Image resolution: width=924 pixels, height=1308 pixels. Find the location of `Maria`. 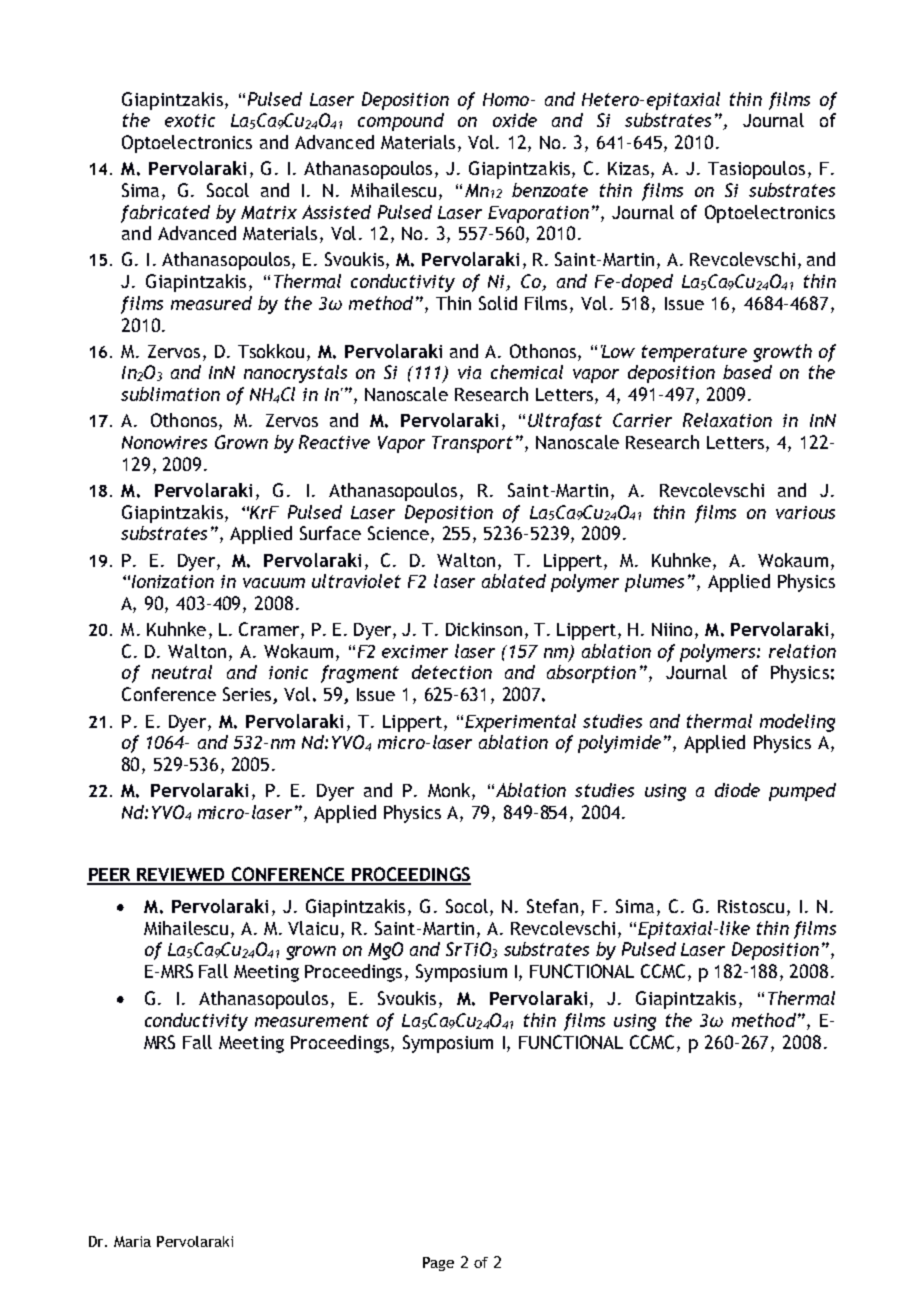

Maria is located at coordinates (132, 1241).
